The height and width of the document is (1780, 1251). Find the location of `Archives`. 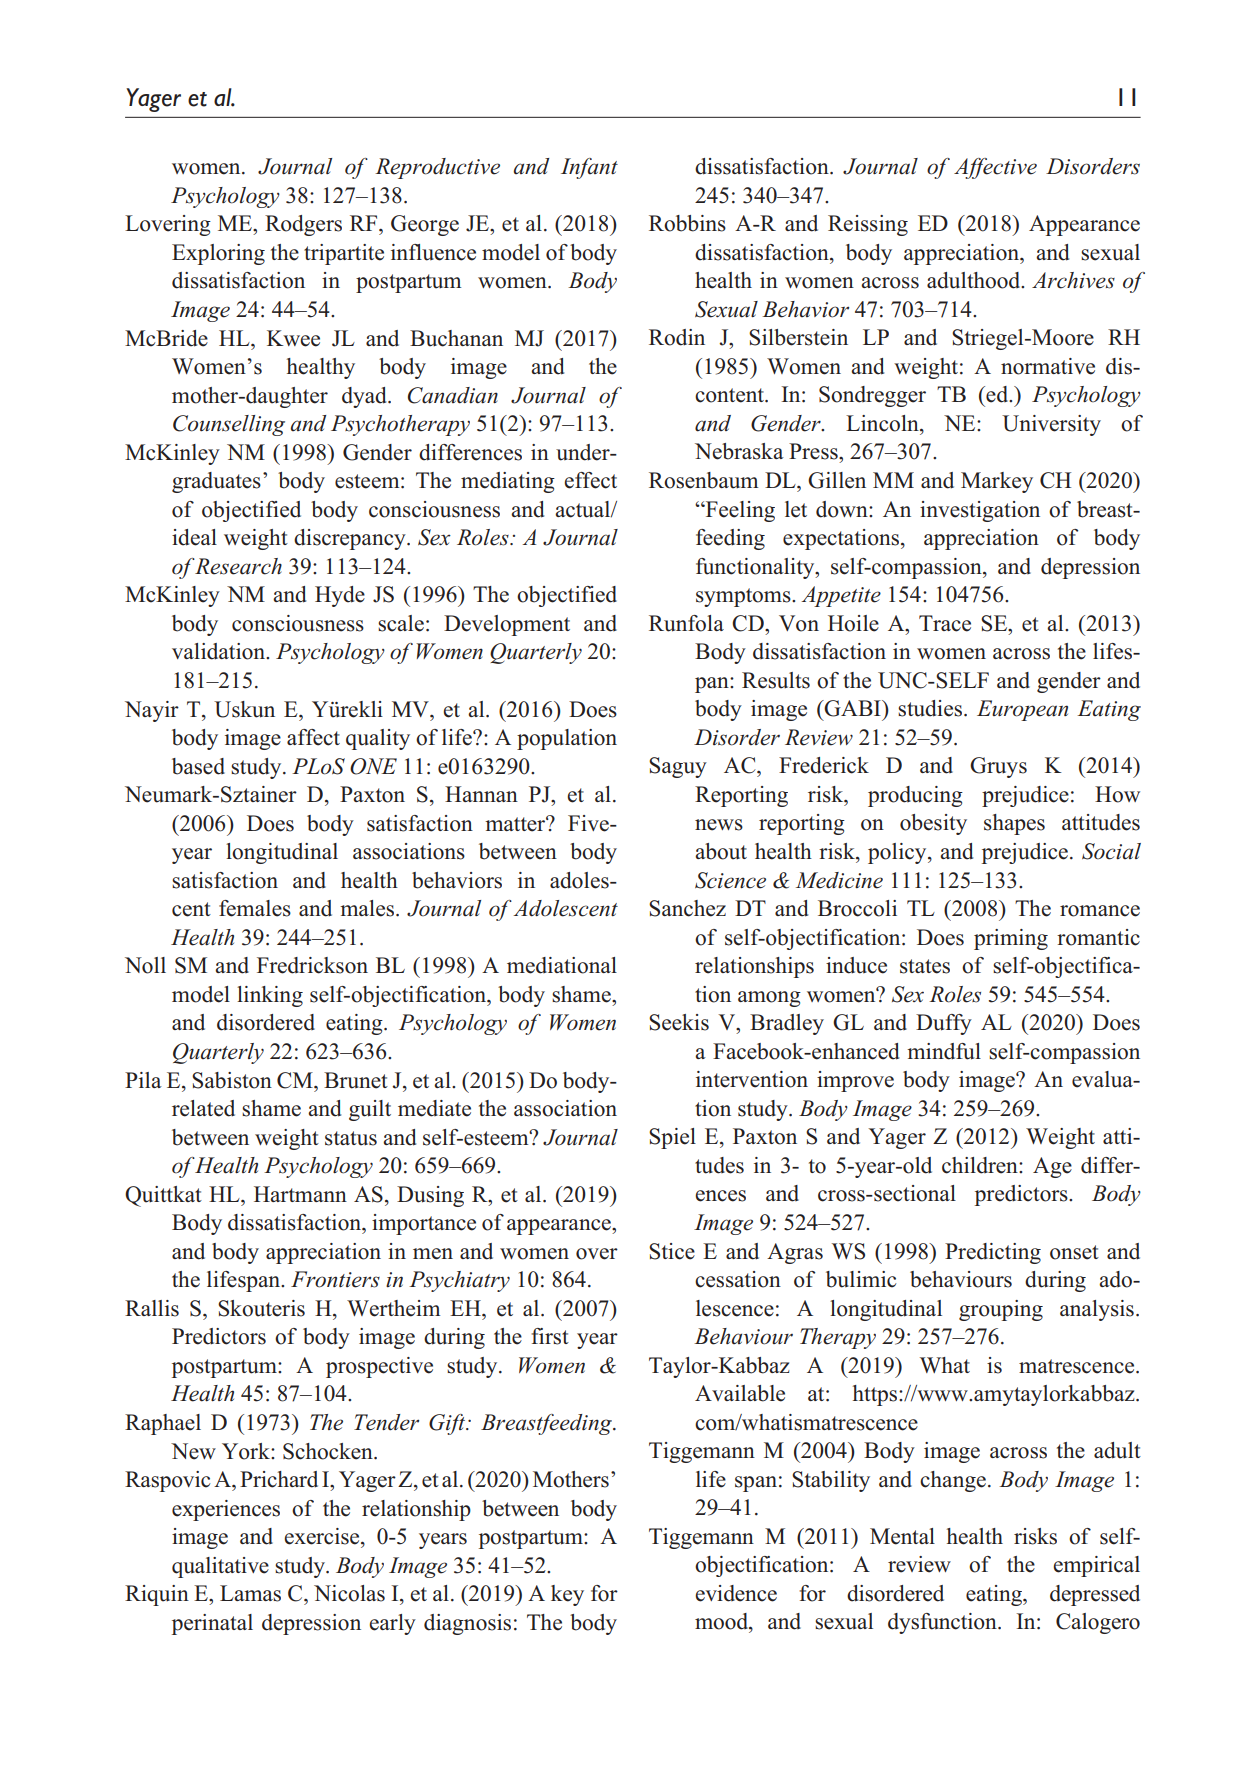

Archives is located at coordinates (1073, 280).
